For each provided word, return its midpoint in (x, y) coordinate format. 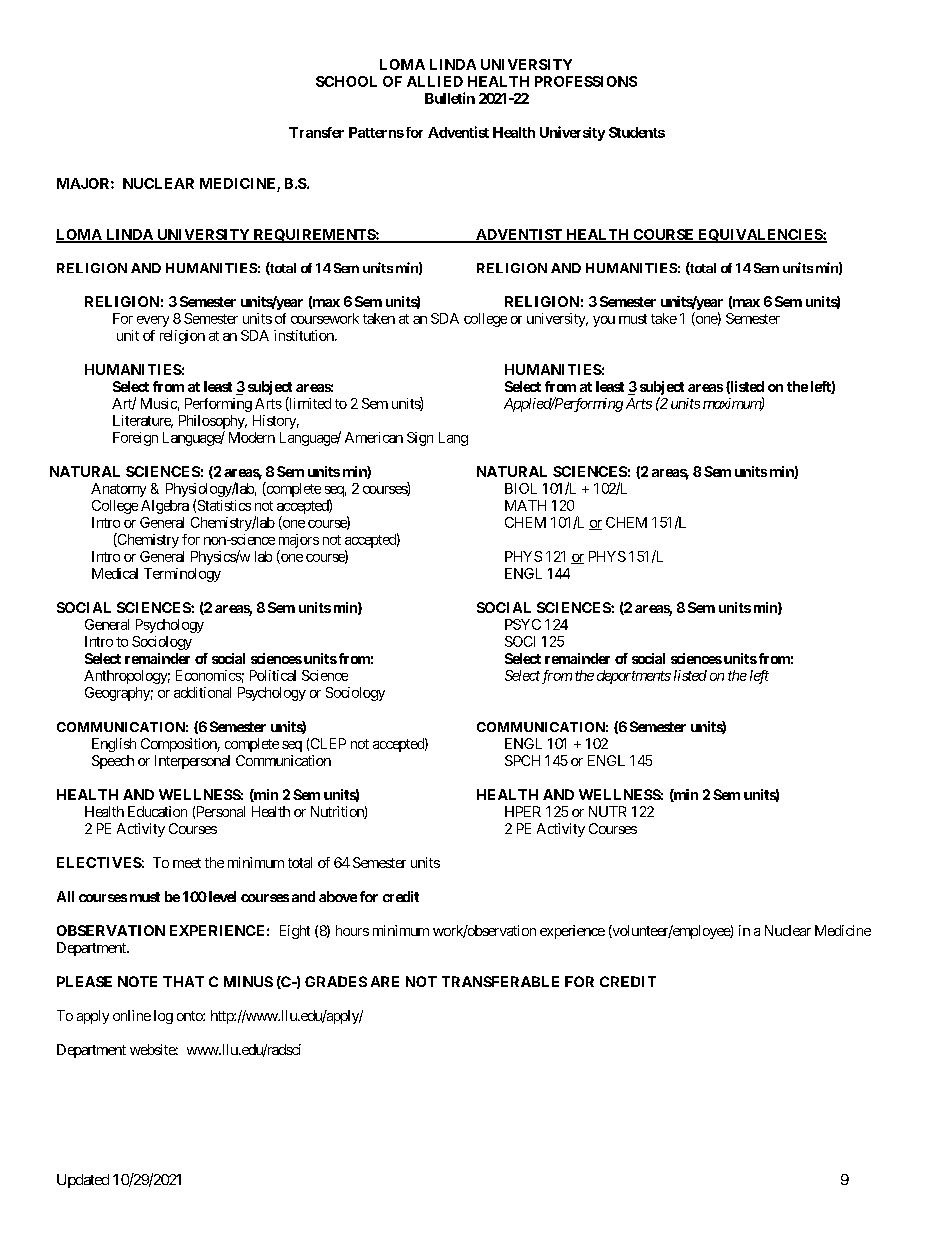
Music (159, 403)
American (374, 437)
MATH (525, 505)
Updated (83, 1181)
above (338, 896)
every (153, 321)
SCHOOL (346, 81)
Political (273, 675)
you (604, 321)
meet (187, 863)
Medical (115, 573)
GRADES (336, 981)
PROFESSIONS (586, 81)
